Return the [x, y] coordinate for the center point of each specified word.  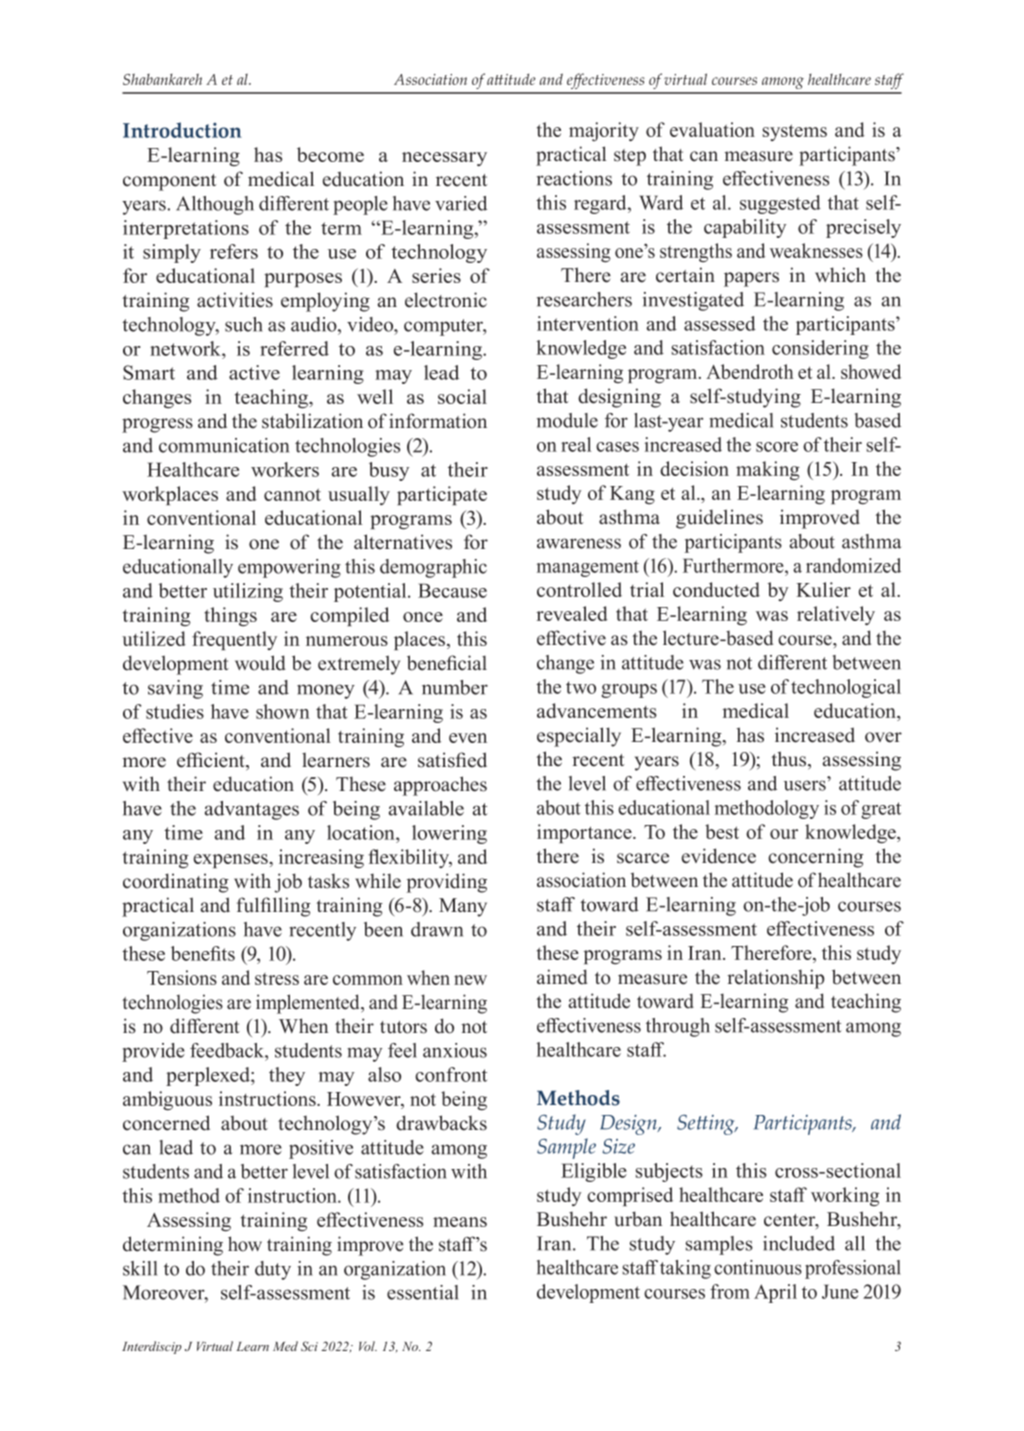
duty [273, 1270]
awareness [579, 543]
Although [215, 205]
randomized [853, 565]
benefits [203, 953]
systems [795, 132]
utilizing [248, 592]
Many [463, 907]
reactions [574, 178]
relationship [775, 979]
